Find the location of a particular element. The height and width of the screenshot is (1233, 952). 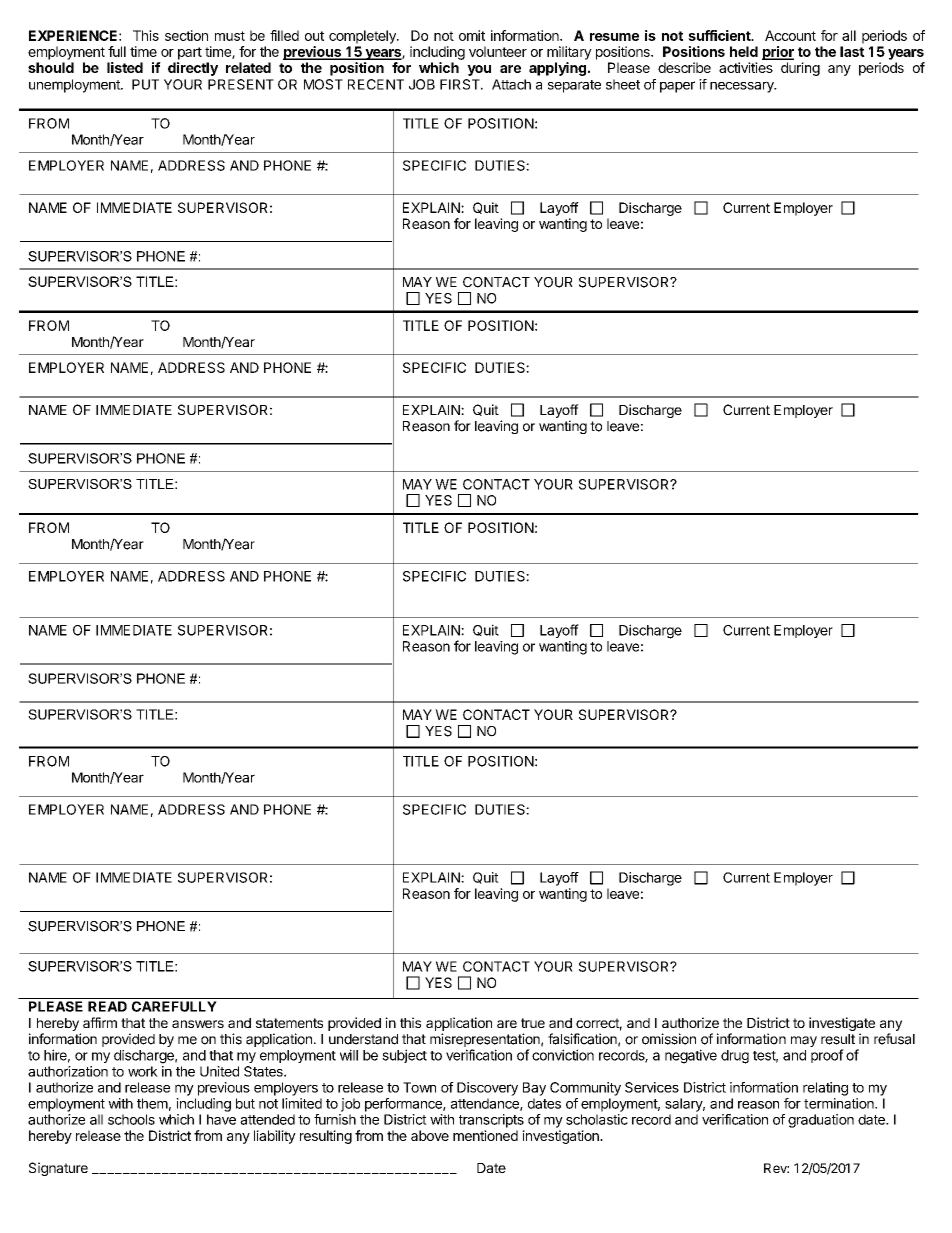

true is located at coordinates (533, 1023).
